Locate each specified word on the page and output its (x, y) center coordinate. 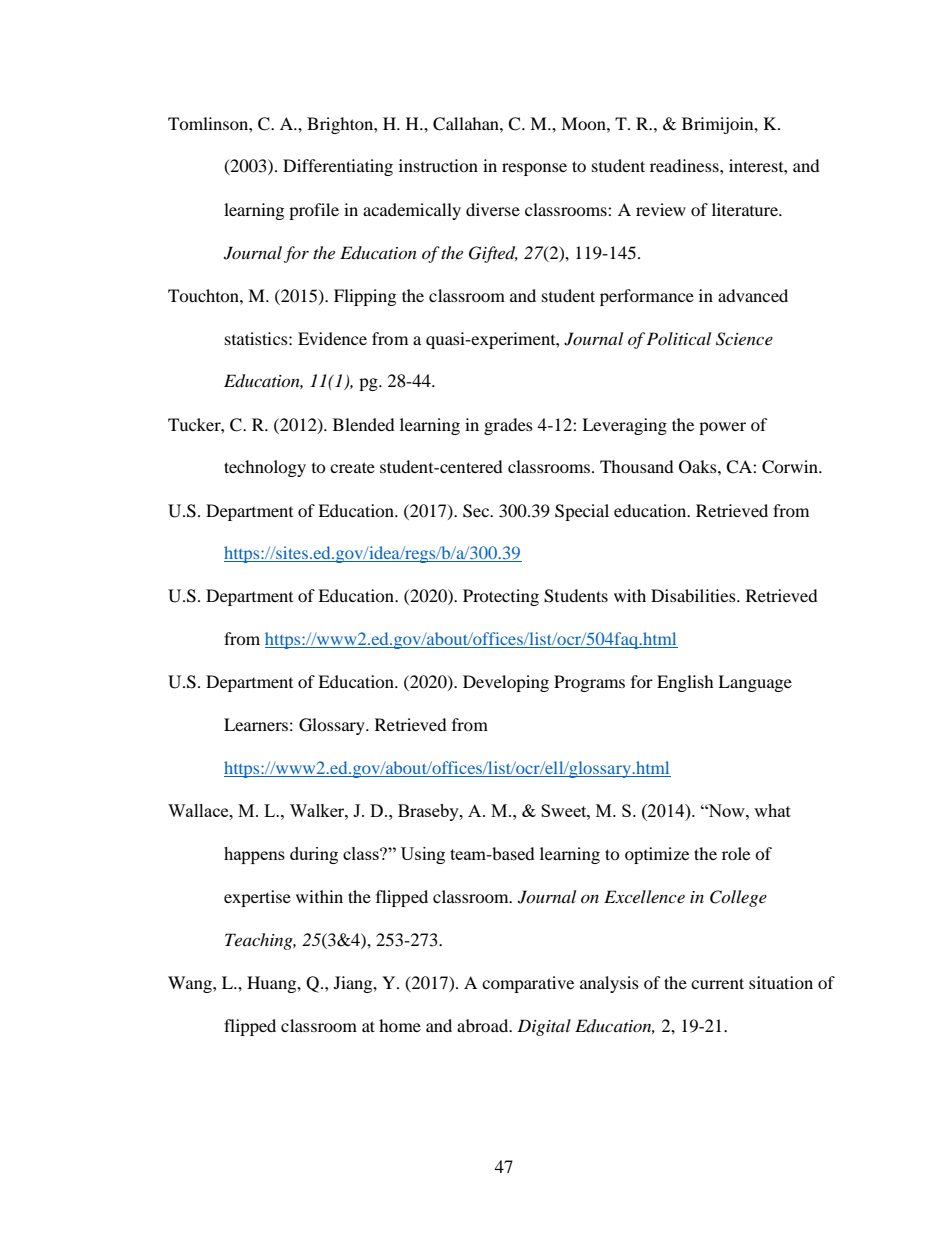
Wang (191, 984)
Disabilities (694, 595)
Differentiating (338, 167)
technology (265, 468)
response (534, 169)
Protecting (501, 597)
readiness (685, 165)
